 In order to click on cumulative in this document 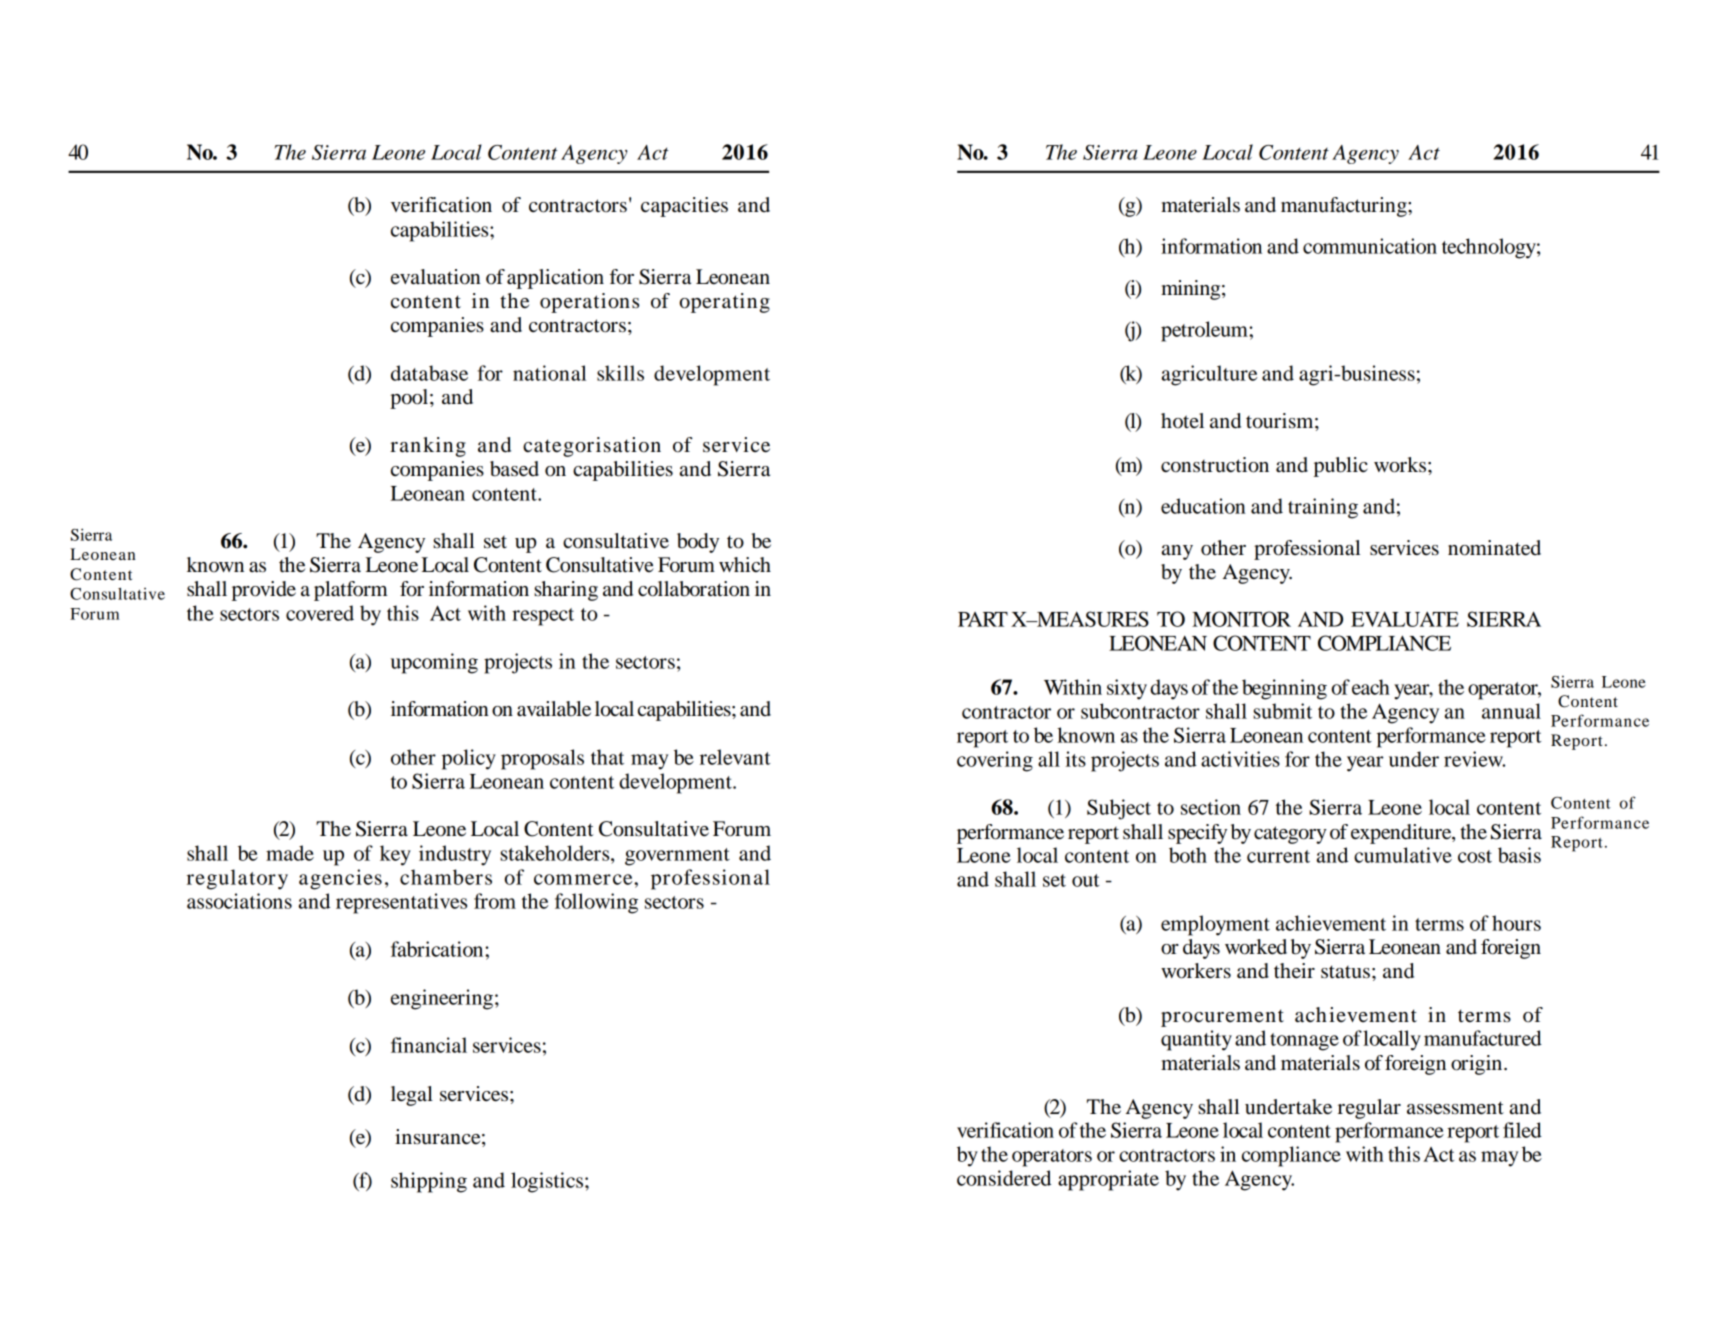, I will do `click(1403, 855)`.
